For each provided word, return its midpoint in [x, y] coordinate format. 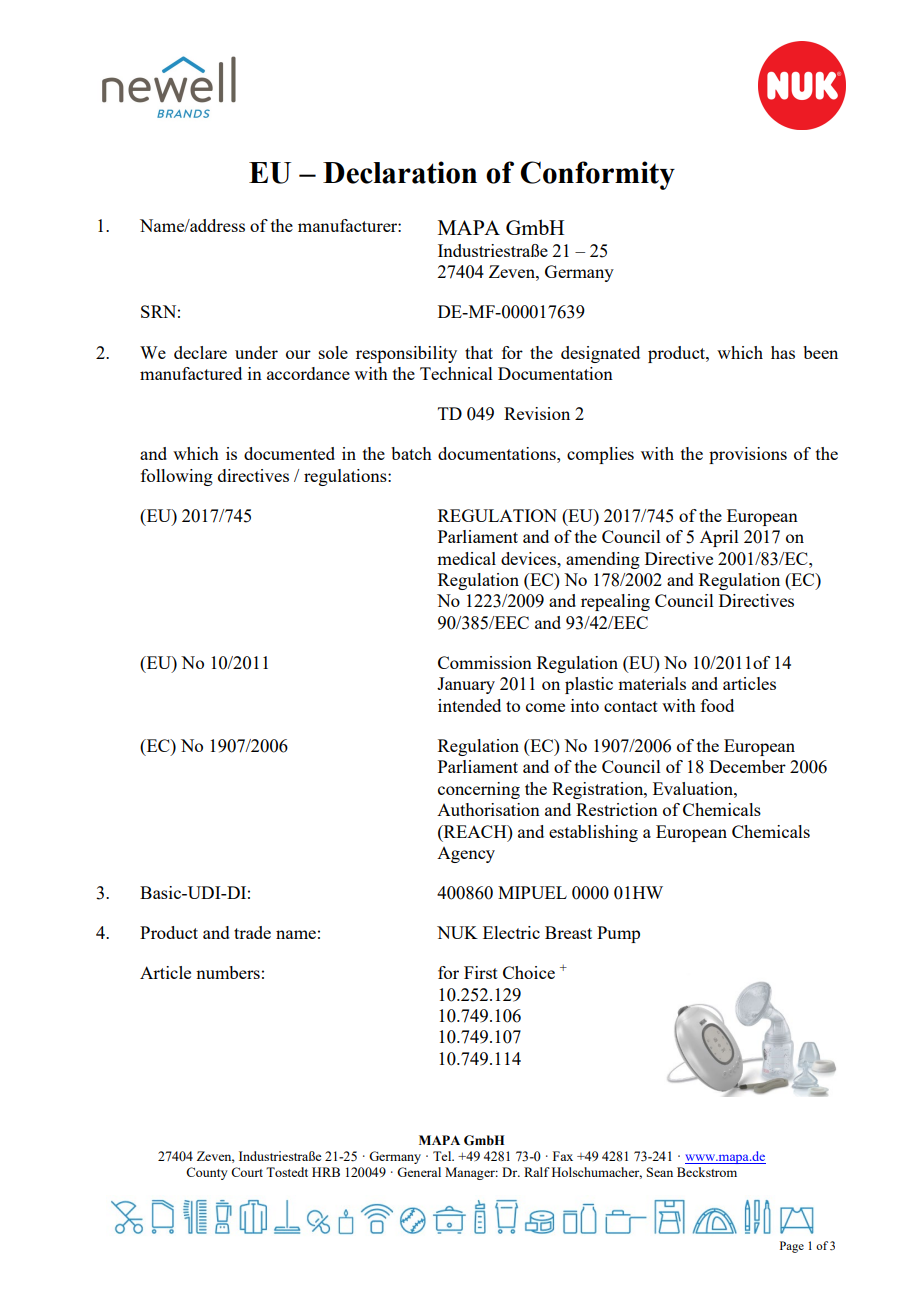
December [747, 766]
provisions [748, 455]
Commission [485, 662]
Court [247, 1172]
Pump [618, 934]
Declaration [400, 172]
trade [252, 932]
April [719, 538]
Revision [537, 413]
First [481, 972]
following [177, 477]
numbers [228, 972]
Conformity [597, 175]
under [256, 352]
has [783, 352]
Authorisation [488, 809]
